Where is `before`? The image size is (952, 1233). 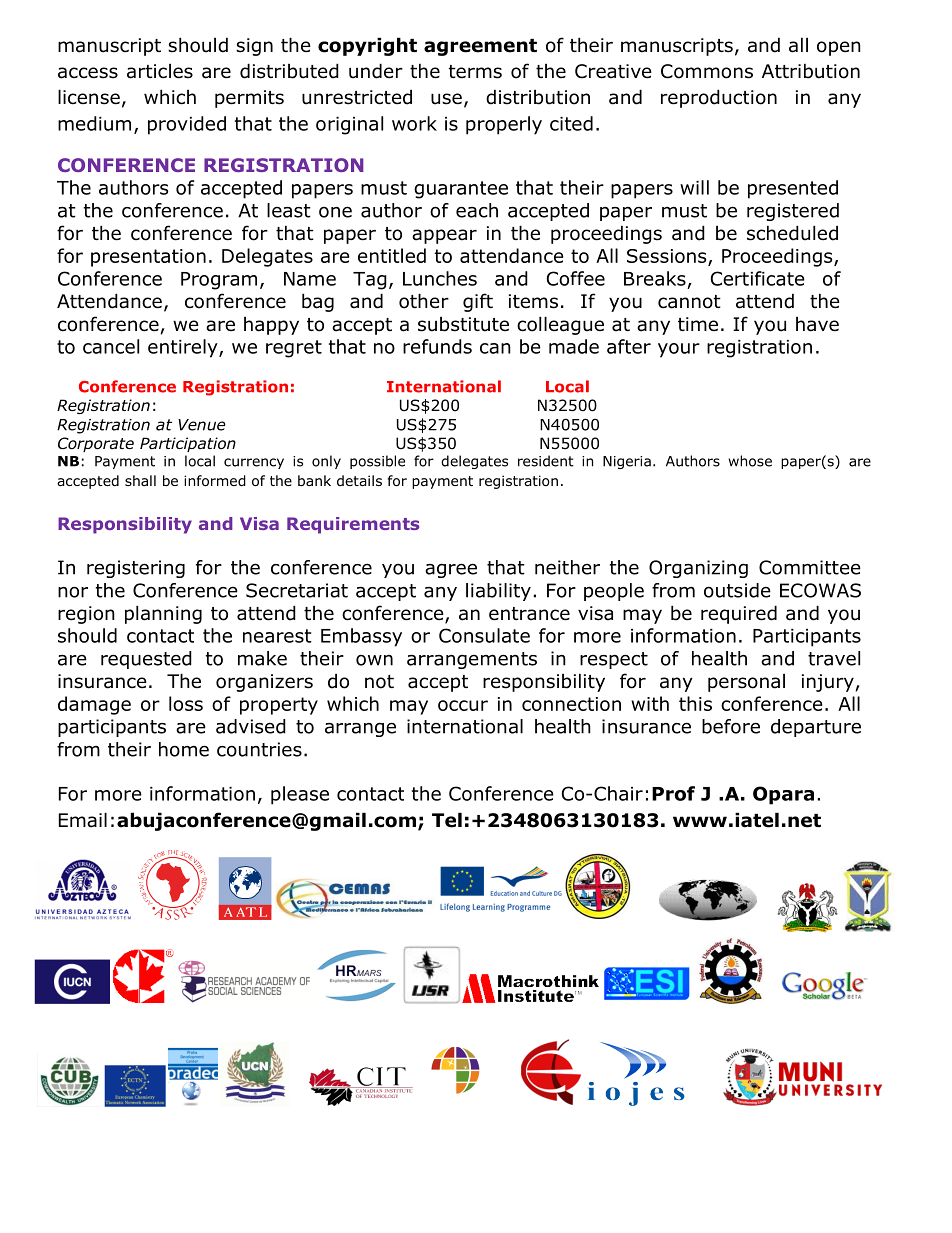 before is located at coordinates (731, 726).
